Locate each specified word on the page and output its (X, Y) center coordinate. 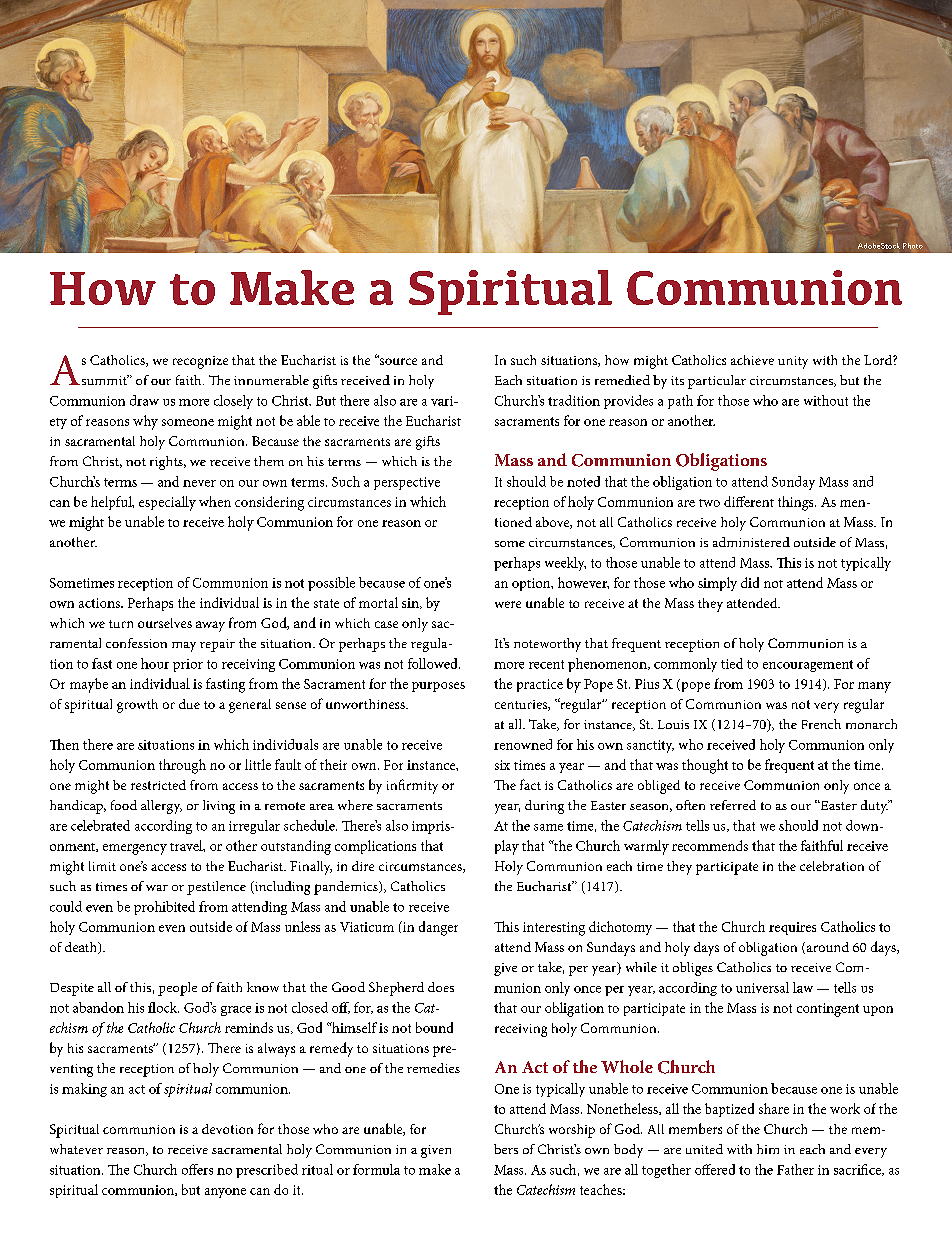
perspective (407, 483)
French (821, 724)
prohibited (164, 908)
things (797, 503)
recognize (200, 362)
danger (438, 928)
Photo (913, 246)
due (189, 704)
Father (795, 1169)
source (397, 360)
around (826, 948)
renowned (523, 744)
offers (197, 1169)
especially (167, 503)
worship (572, 1131)
